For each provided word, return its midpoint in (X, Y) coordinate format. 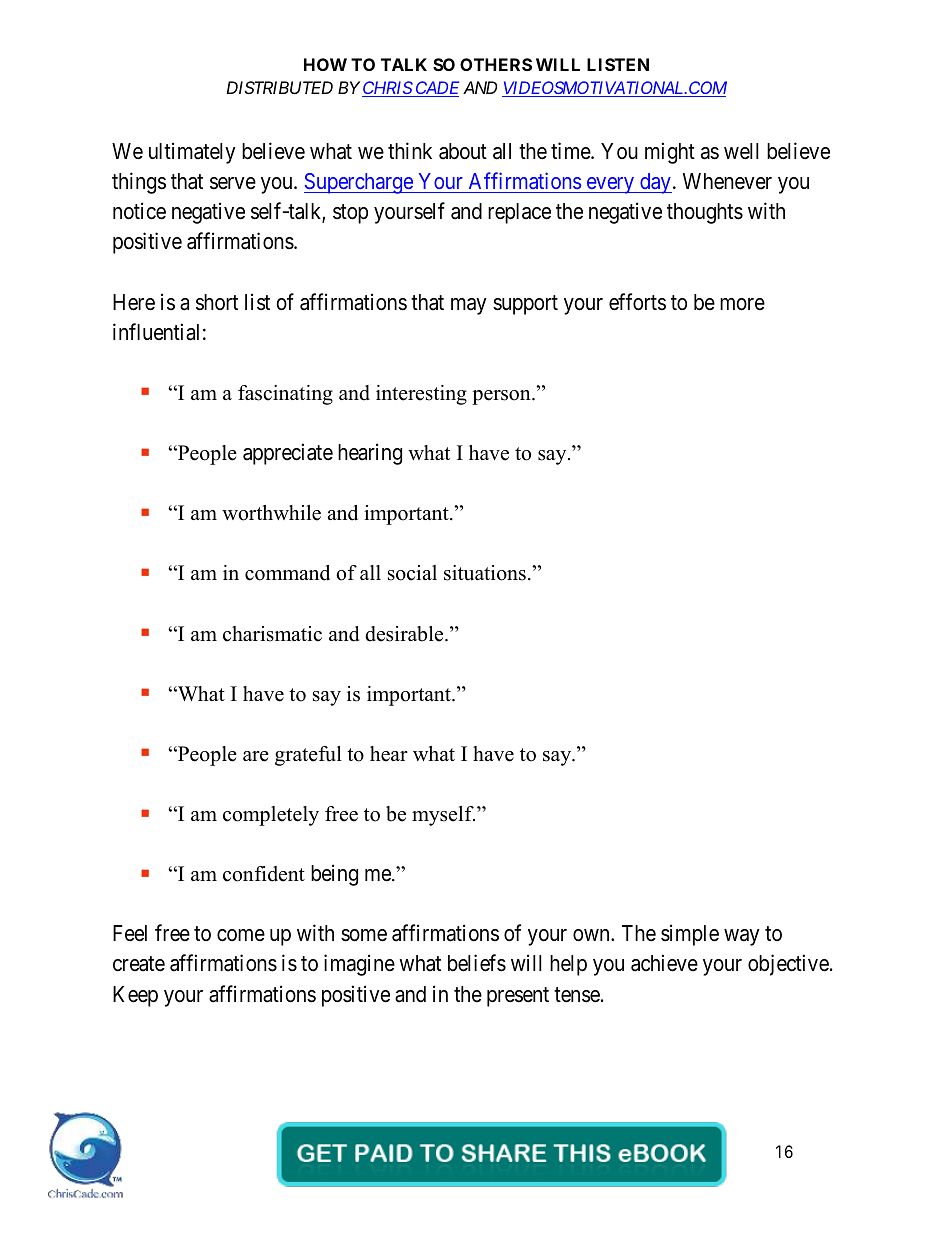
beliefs (477, 963)
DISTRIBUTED (279, 87)
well (741, 151)
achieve (664, 963)
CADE (436, 89)
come (241, 935)
